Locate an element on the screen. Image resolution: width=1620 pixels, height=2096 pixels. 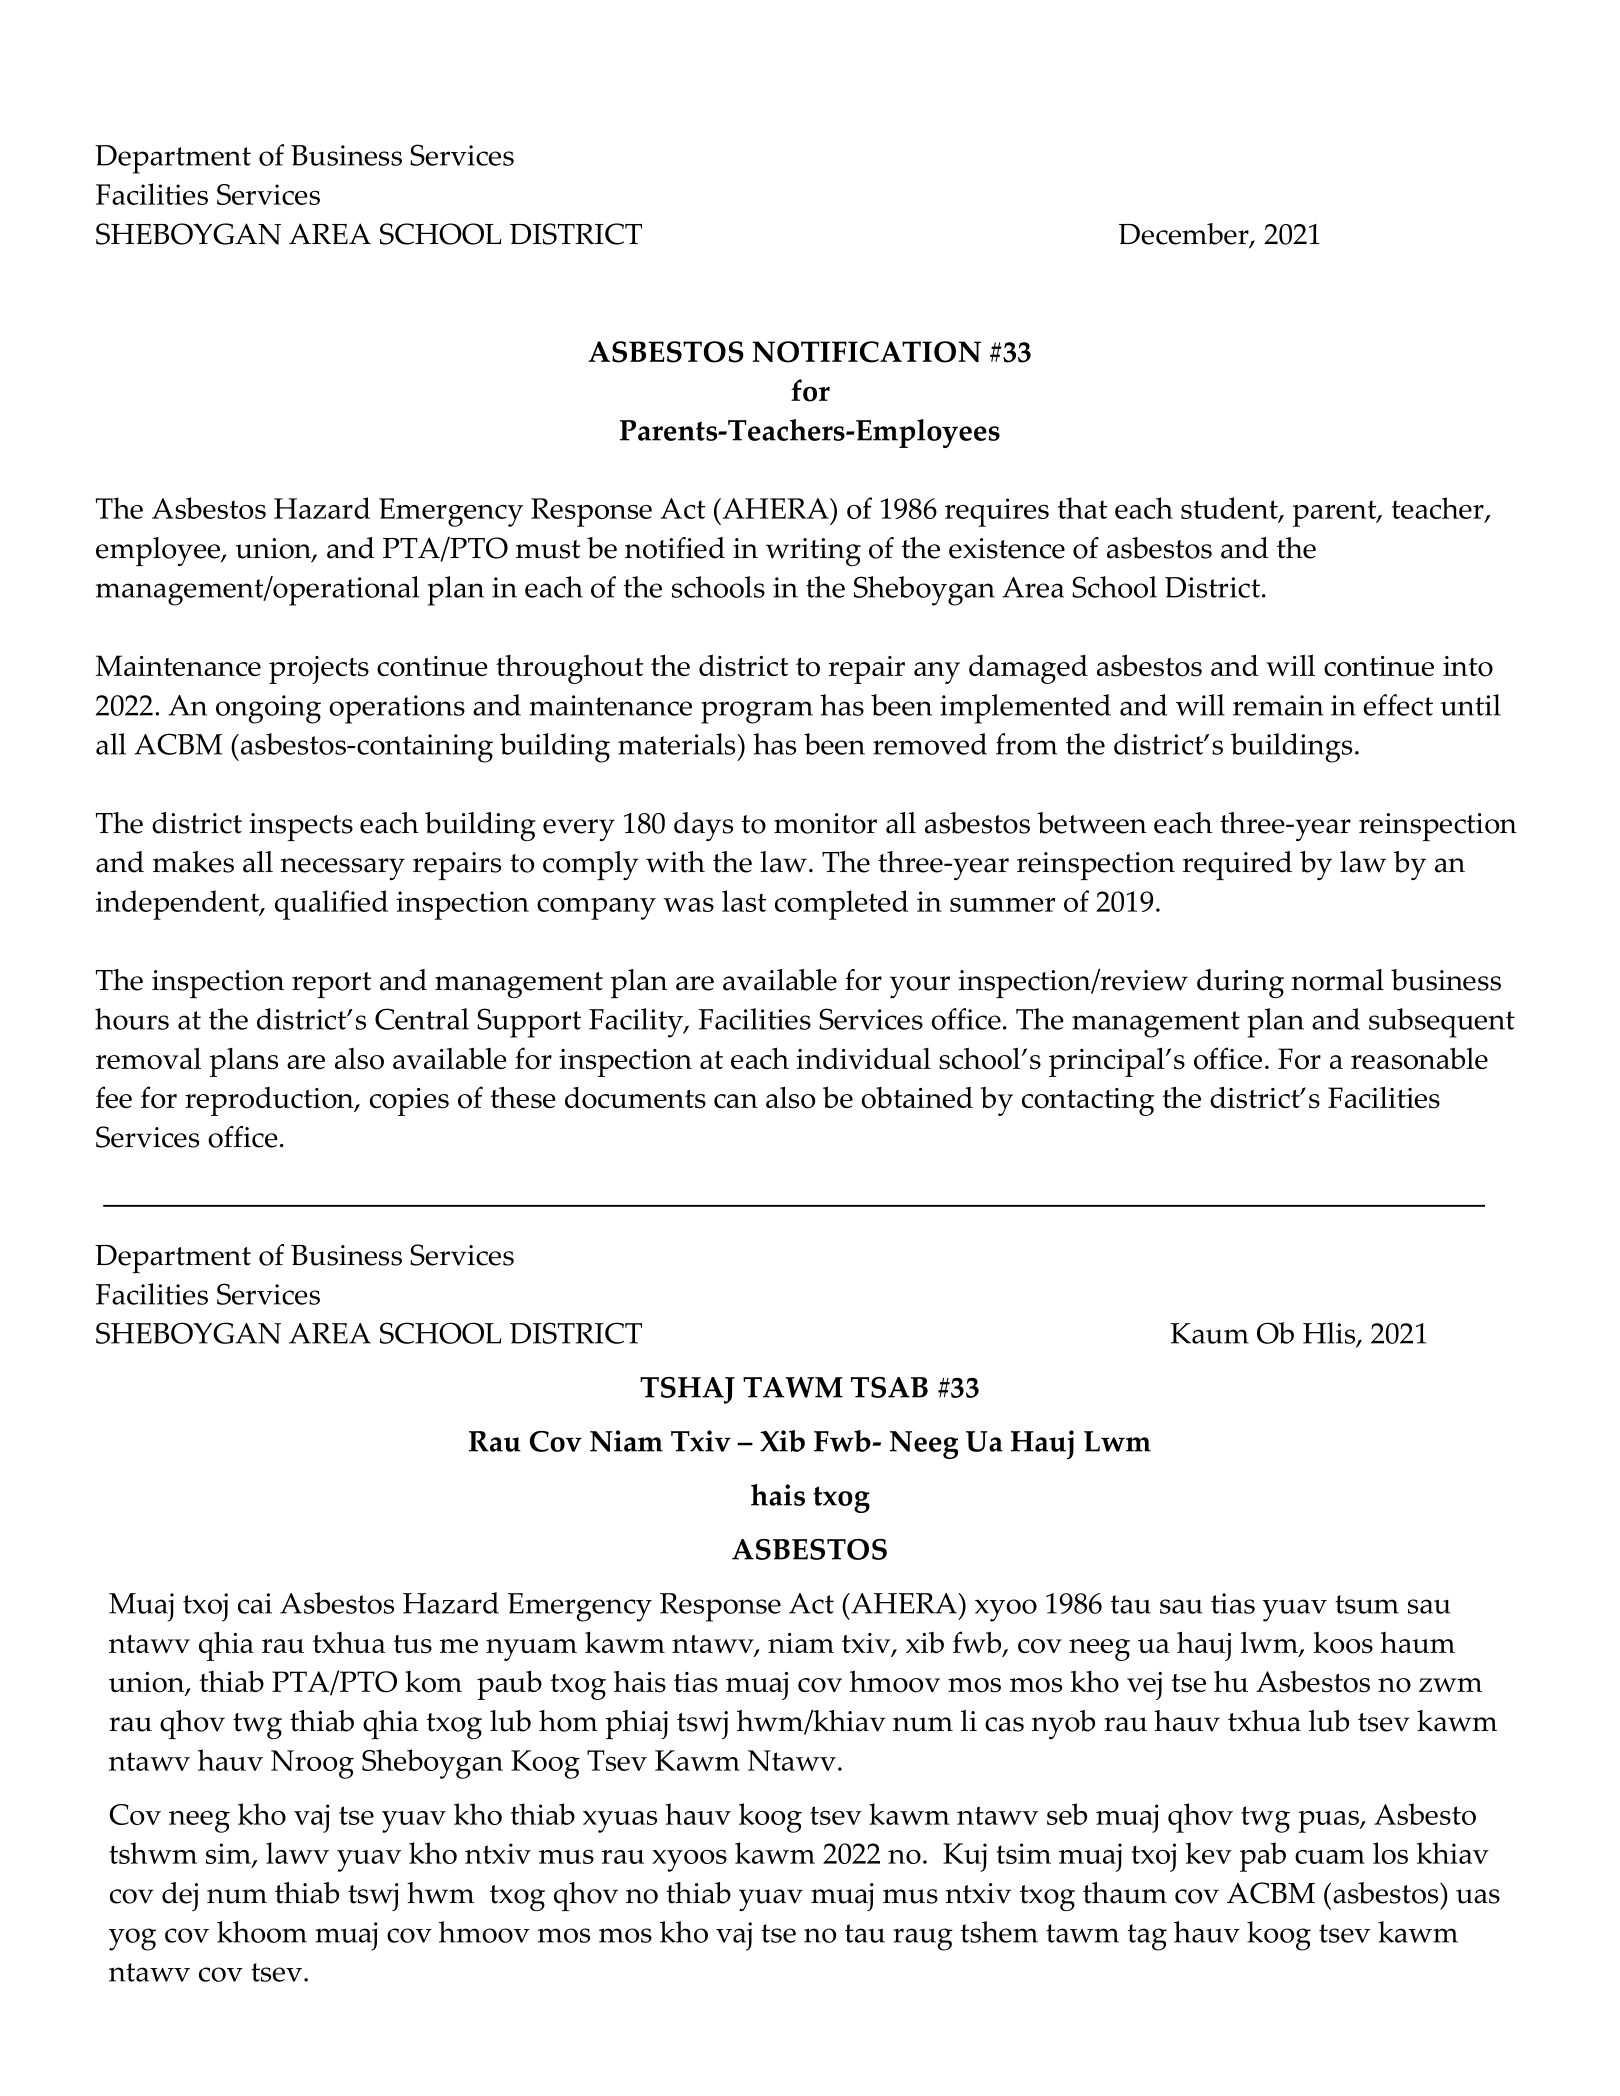
must is located at coordinates (548, 549).
